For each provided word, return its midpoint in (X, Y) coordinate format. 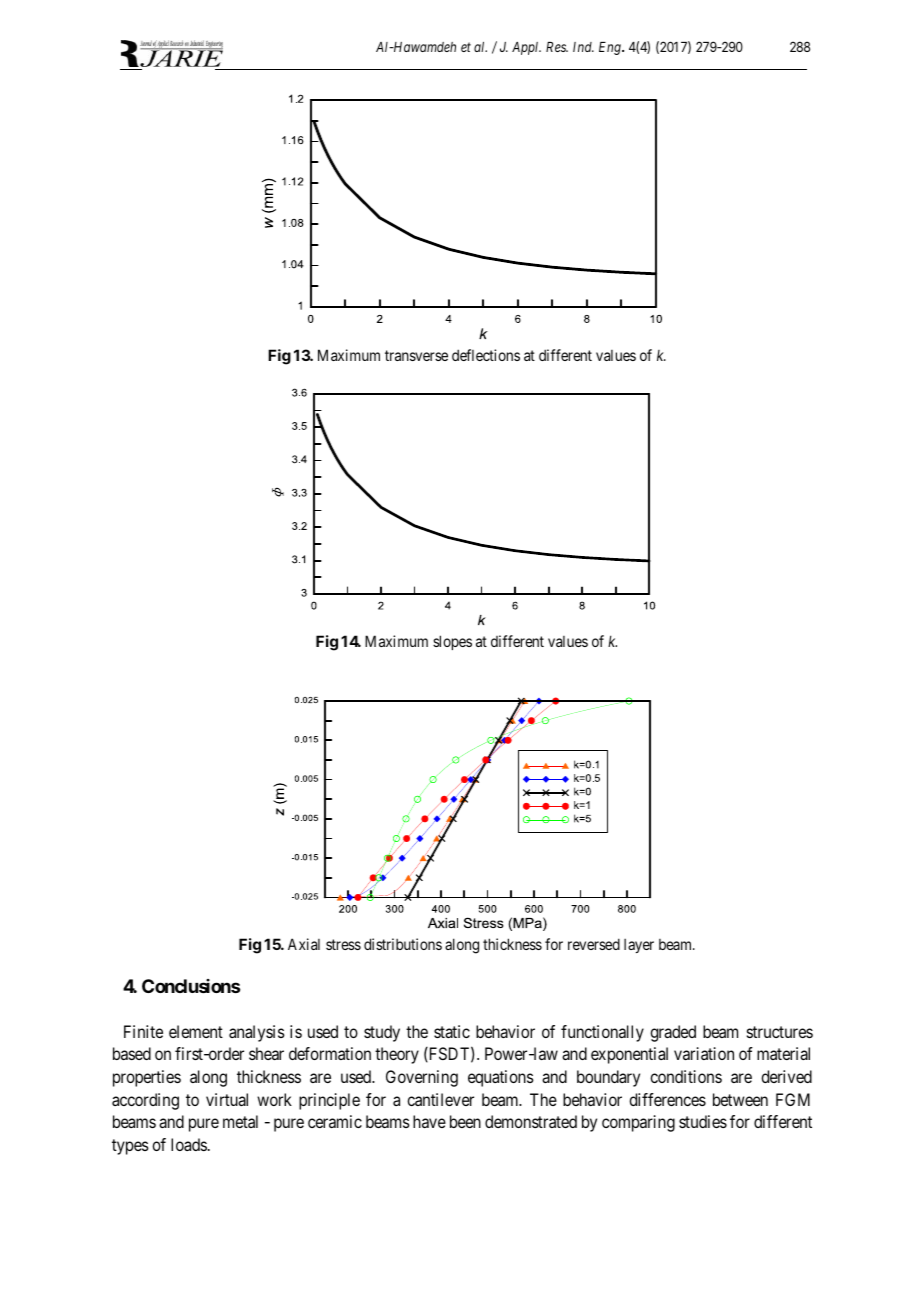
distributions (403, 944)
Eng (611, 48)
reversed (594, 944)
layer (639, 946)
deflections (486, 355)
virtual (227, 1099)
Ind (583, 47)
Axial (304, 944)
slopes (452, 642)
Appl (526, 48)
